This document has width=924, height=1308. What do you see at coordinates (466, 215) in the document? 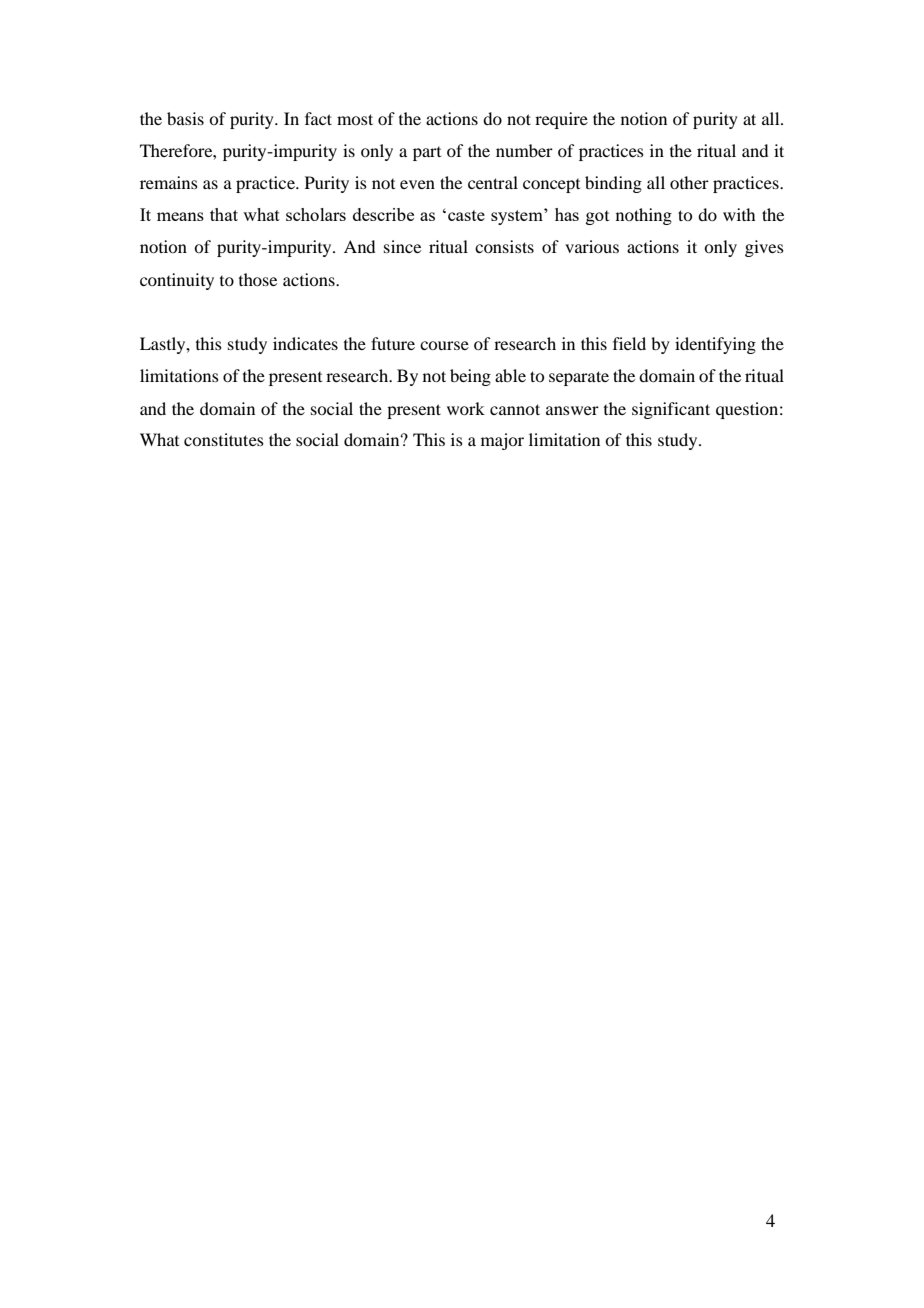
I see `caste` at bounding box center [466, 215].
